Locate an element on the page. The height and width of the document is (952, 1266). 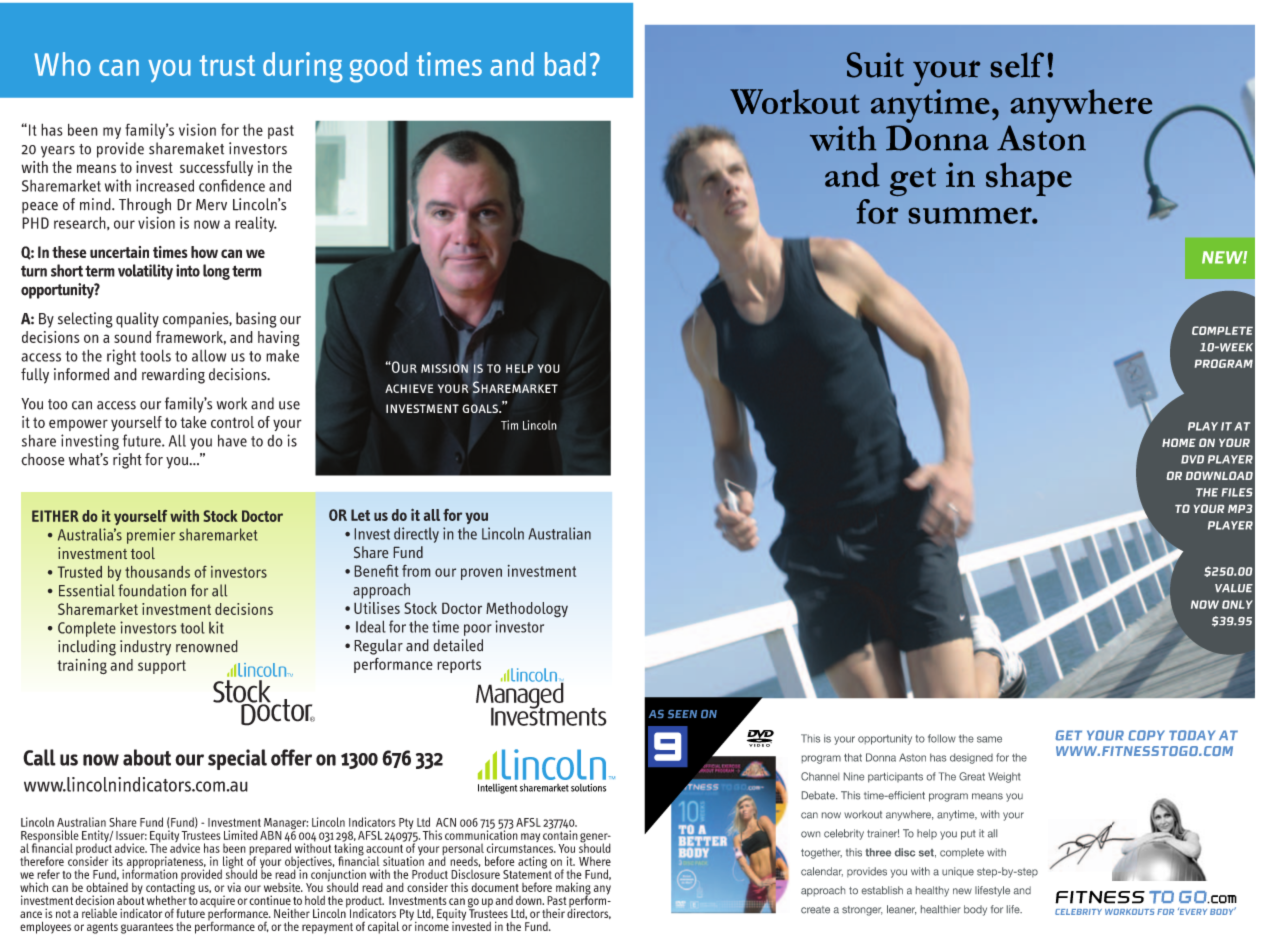
Suit is located at coordinates (875, 65).
